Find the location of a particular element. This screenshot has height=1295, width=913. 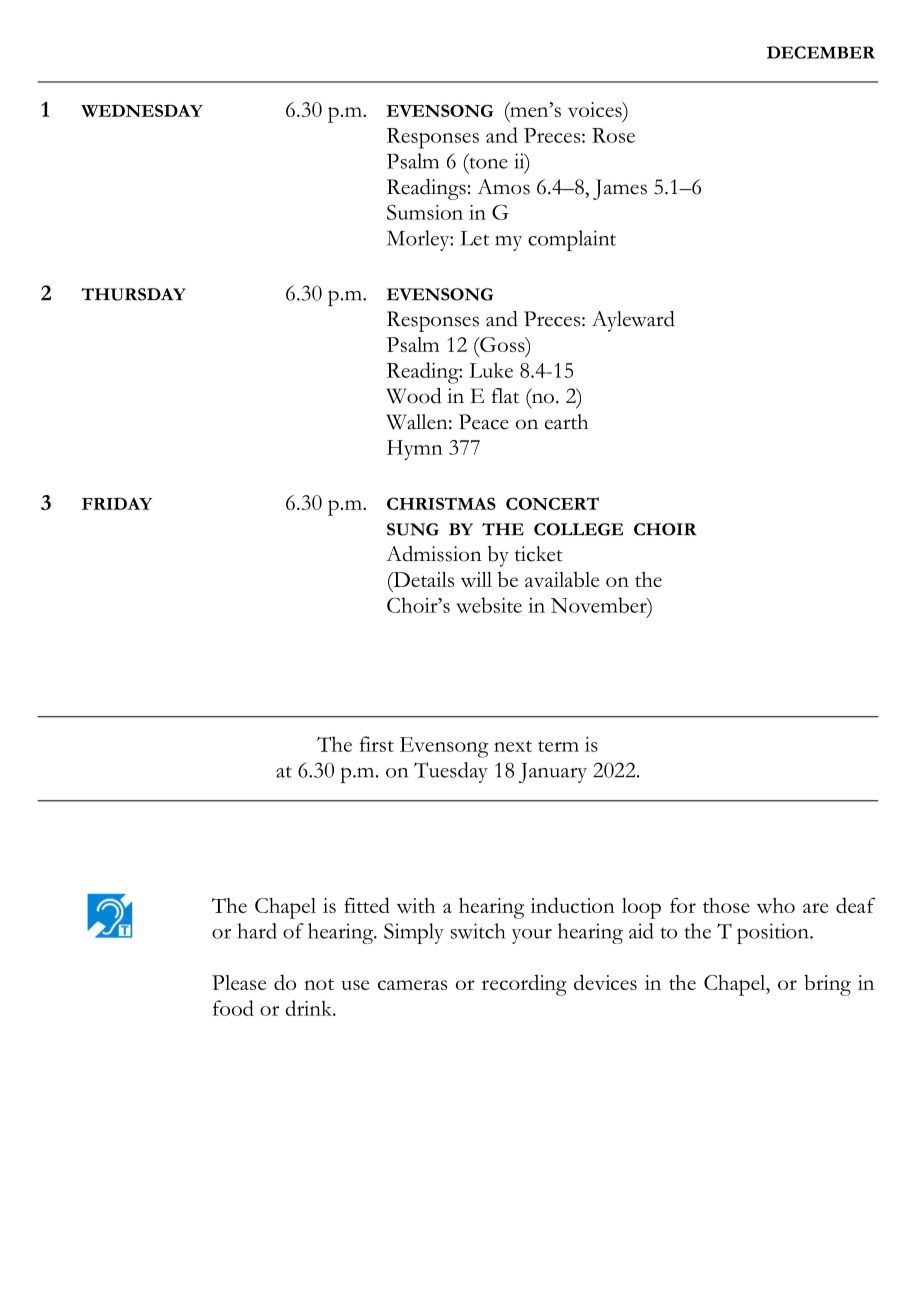

Please is located at coordinates (239, 982).
